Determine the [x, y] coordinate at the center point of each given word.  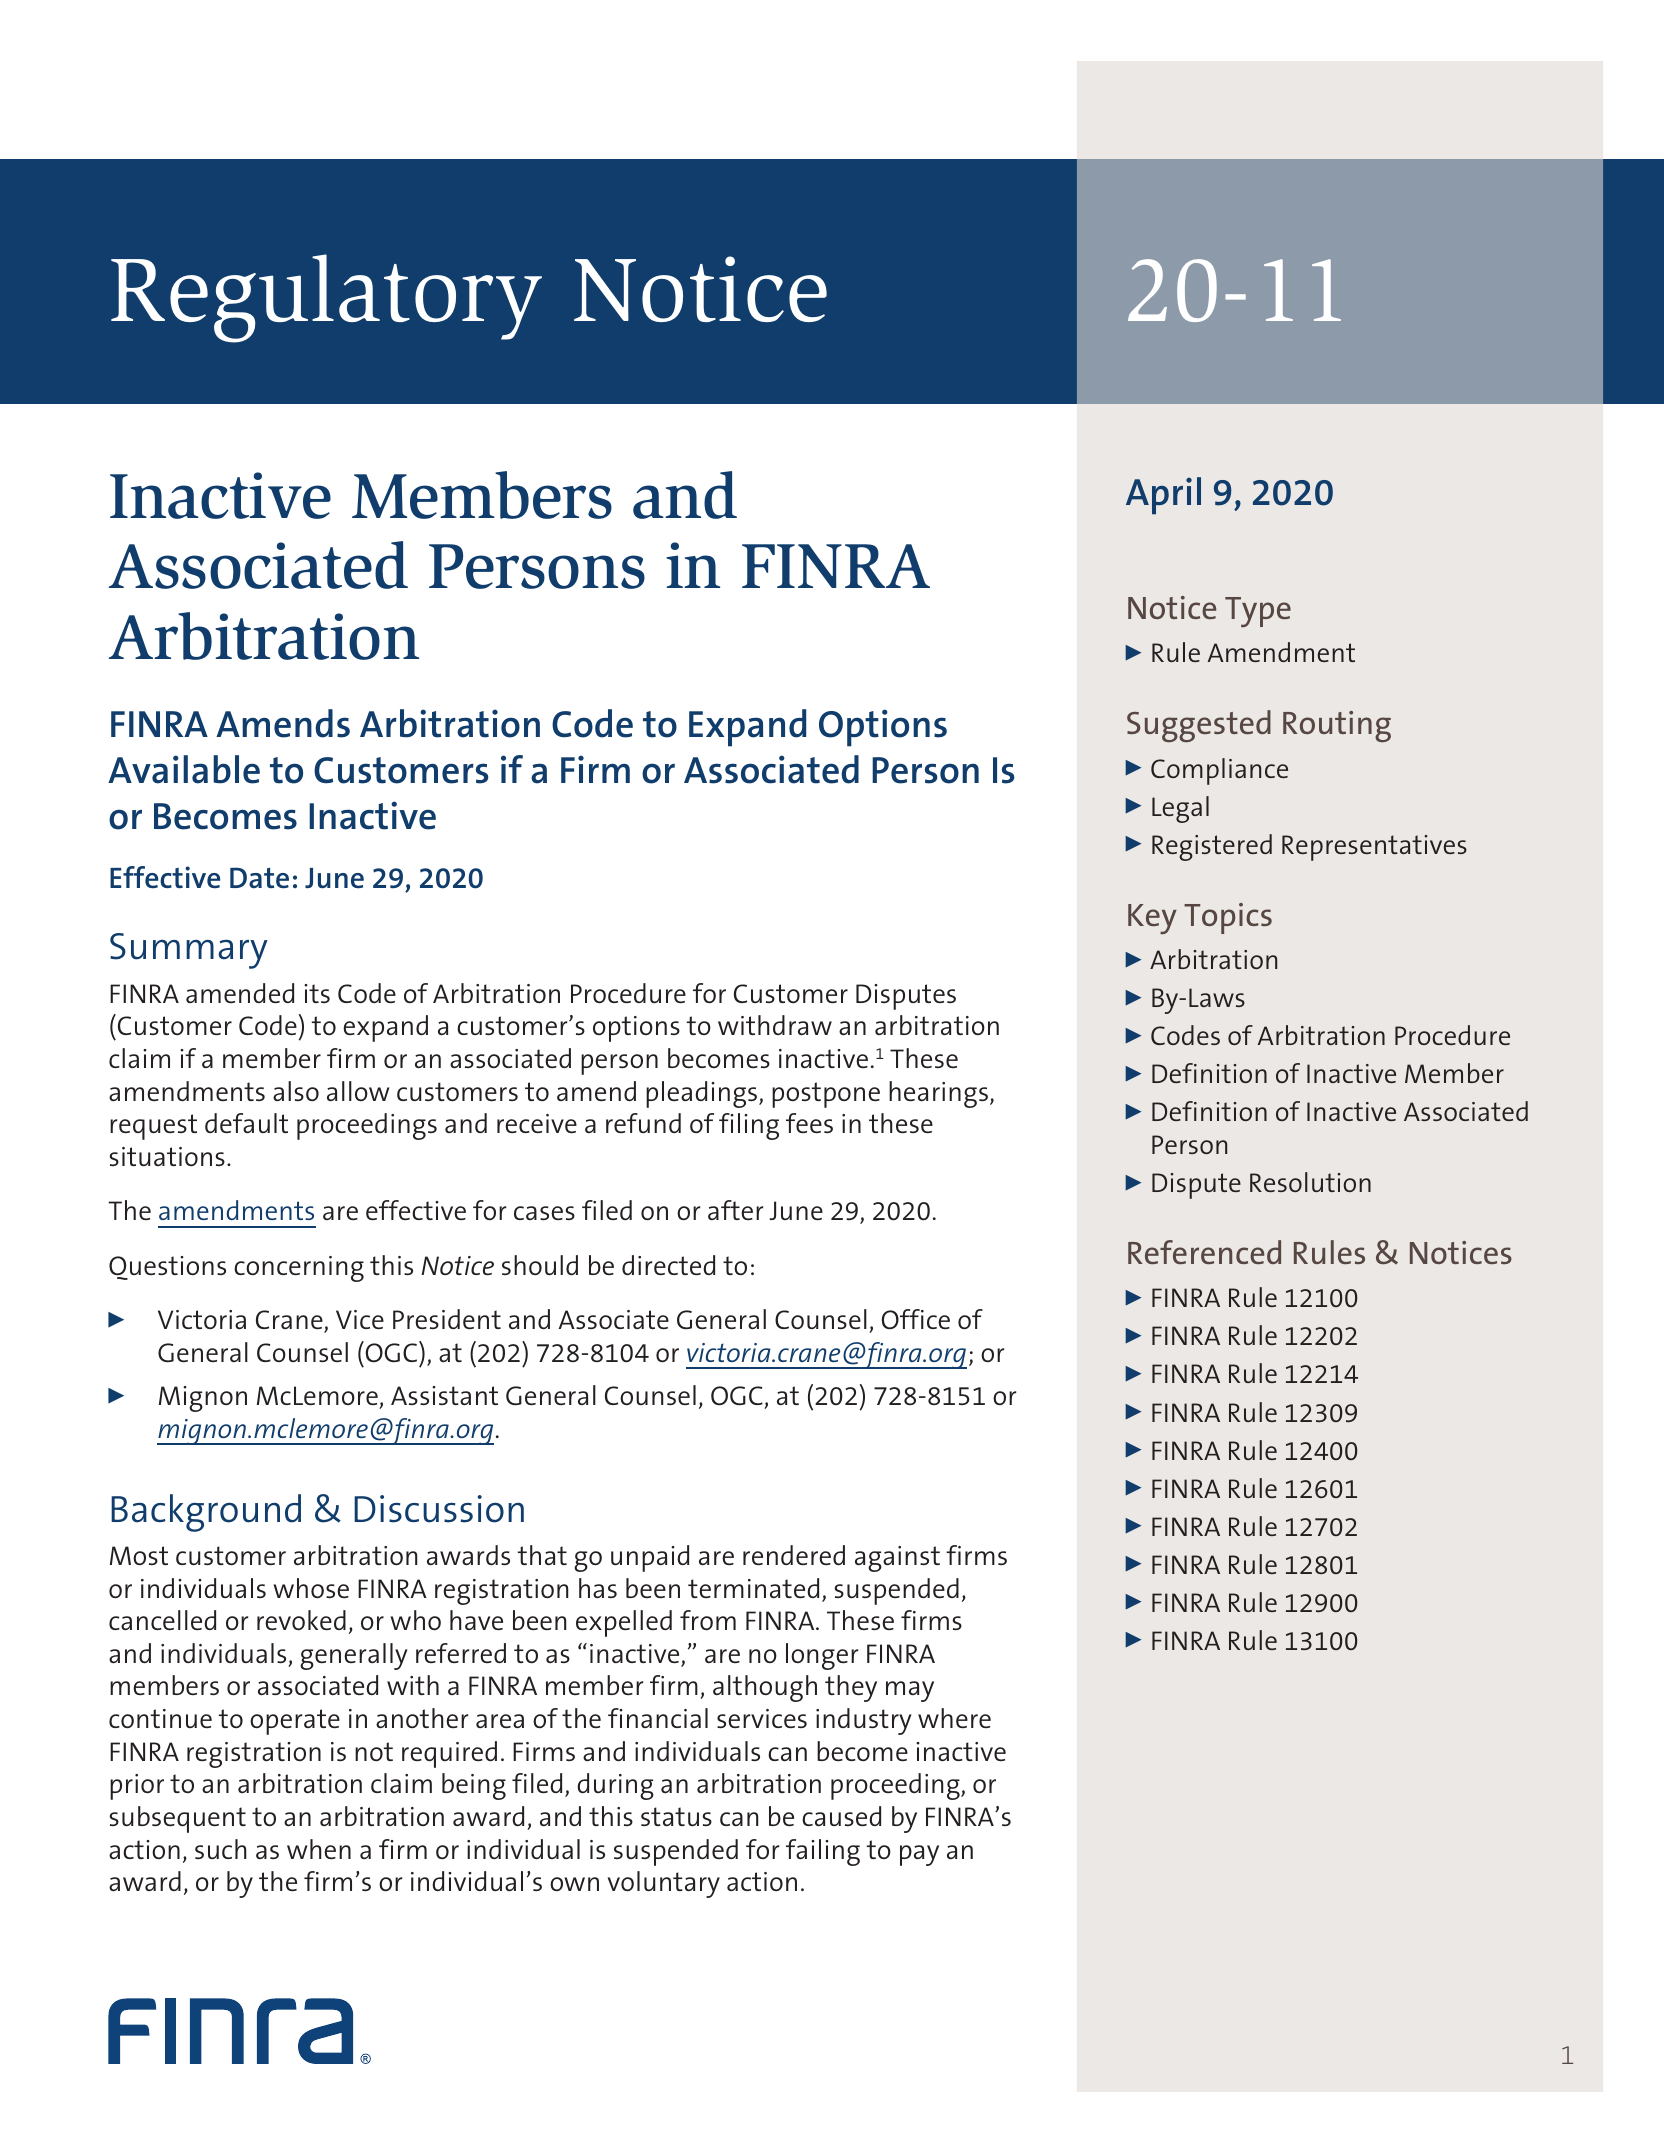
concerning [299, 1269]
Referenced [1204, 1252]
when [319, 1849]
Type [1258, 612]
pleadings [703, 1094]
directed [668, 1265]
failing [823, 1852]
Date [259, 878]
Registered [1212, 847]
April [1163, 495]
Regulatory [326, 298]
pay [919, 1855]
